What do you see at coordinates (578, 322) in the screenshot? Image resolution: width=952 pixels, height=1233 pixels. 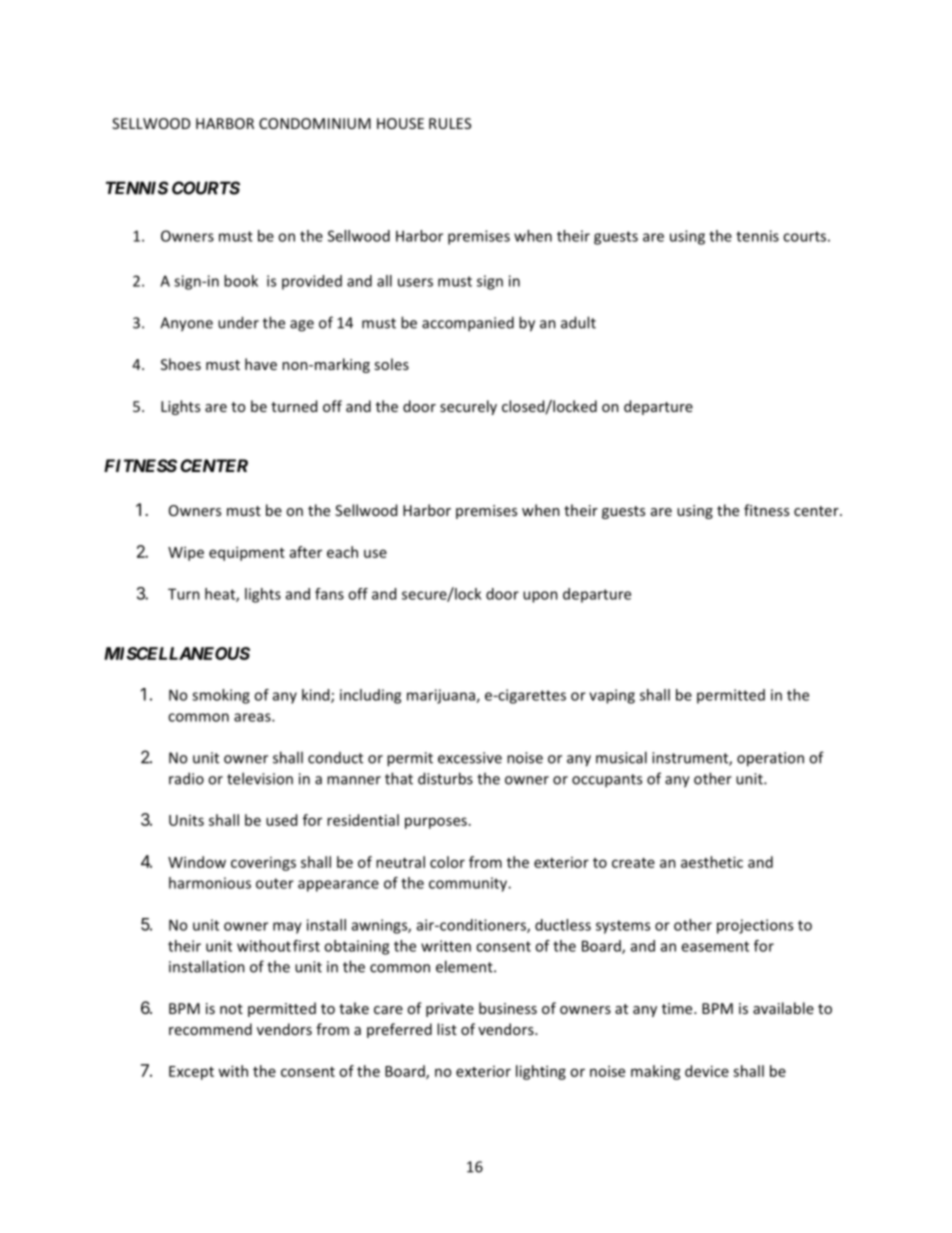 I see `adult` at bounding box center [578, 322].
